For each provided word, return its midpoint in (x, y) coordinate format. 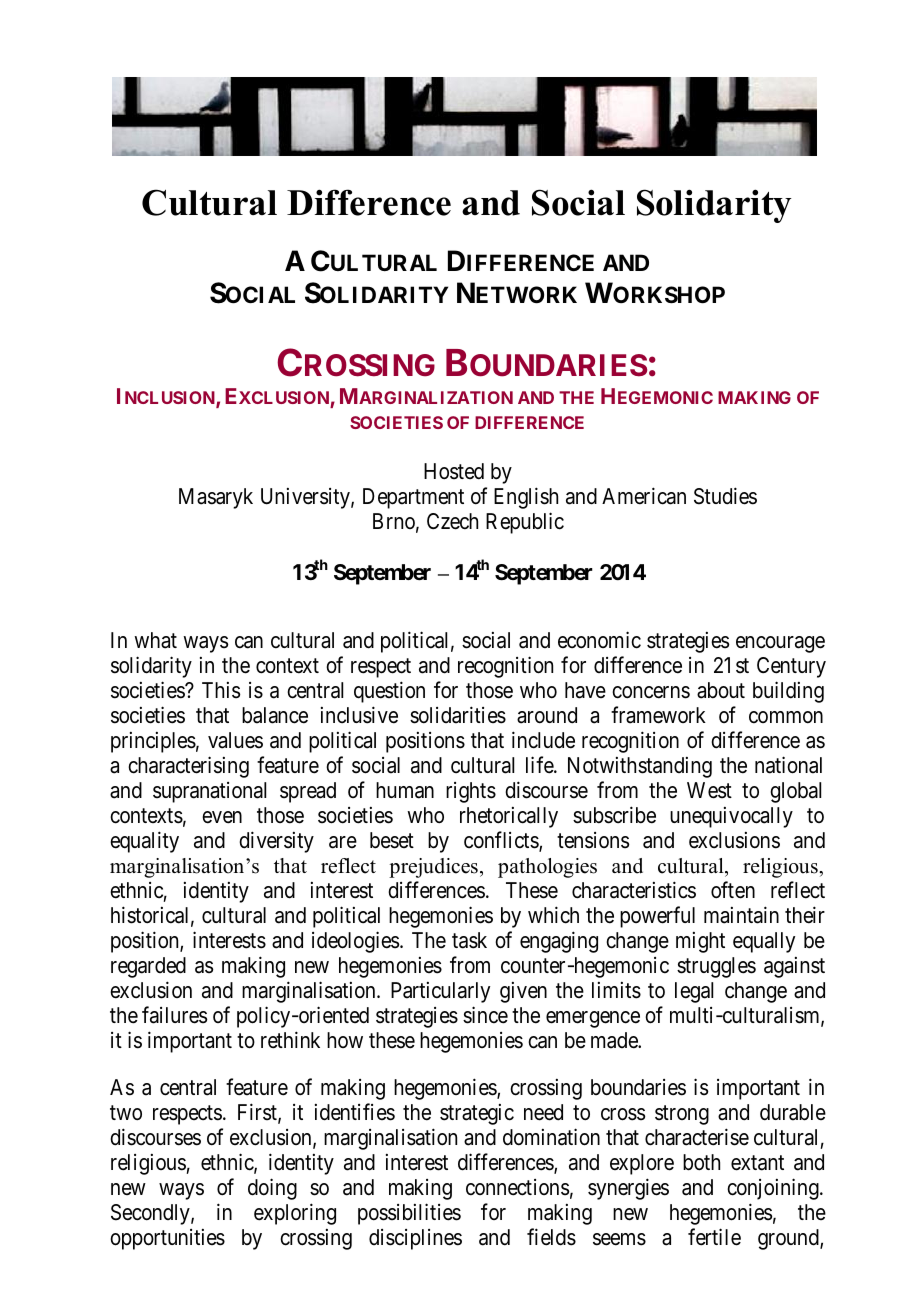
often (733, 890)
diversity (276, 842)
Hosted (454, 471)
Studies (725, 496)
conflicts (502, 841)
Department (413, 498)
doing (272, 1189)
